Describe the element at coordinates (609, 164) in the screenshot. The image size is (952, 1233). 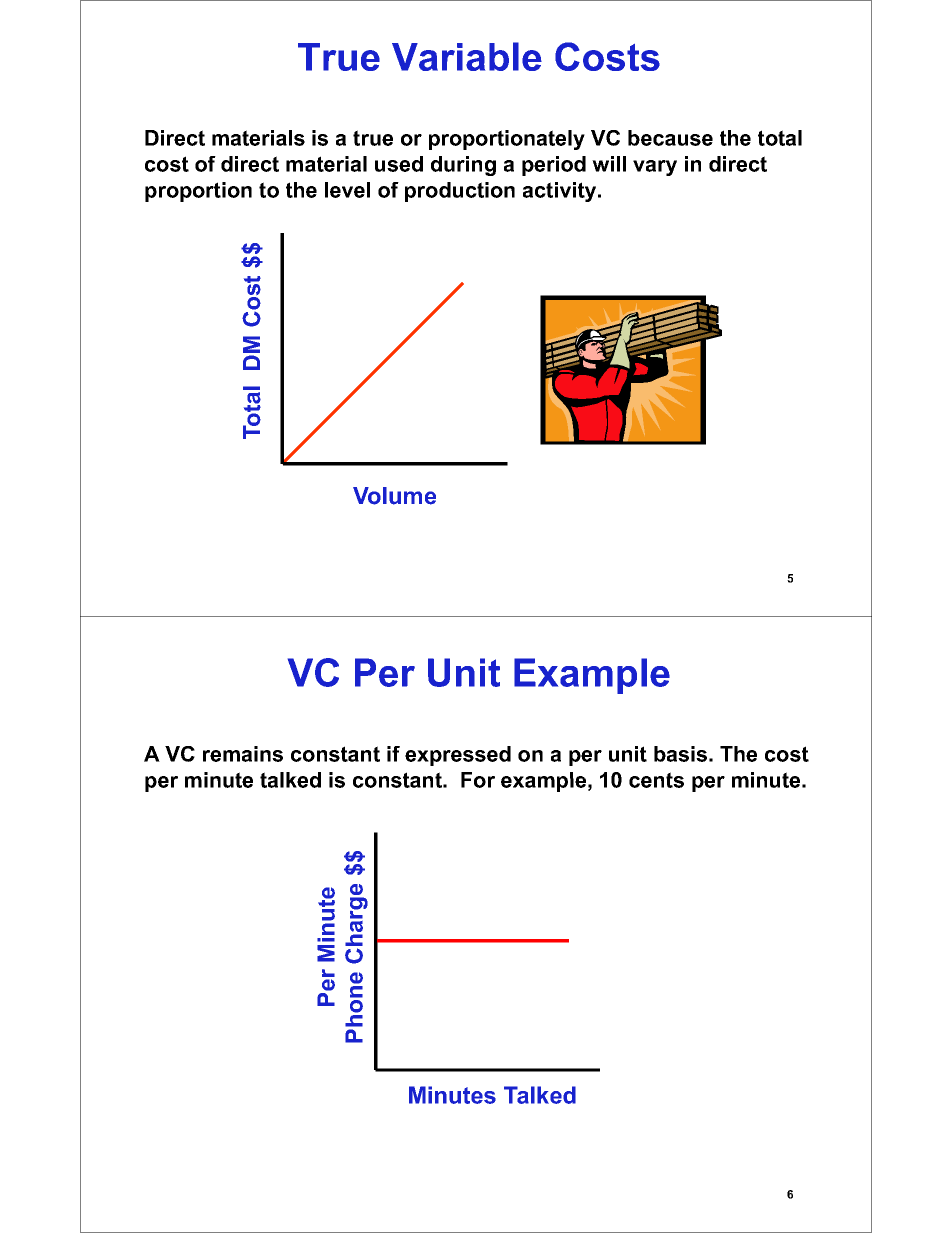
I see `will` at that location.
